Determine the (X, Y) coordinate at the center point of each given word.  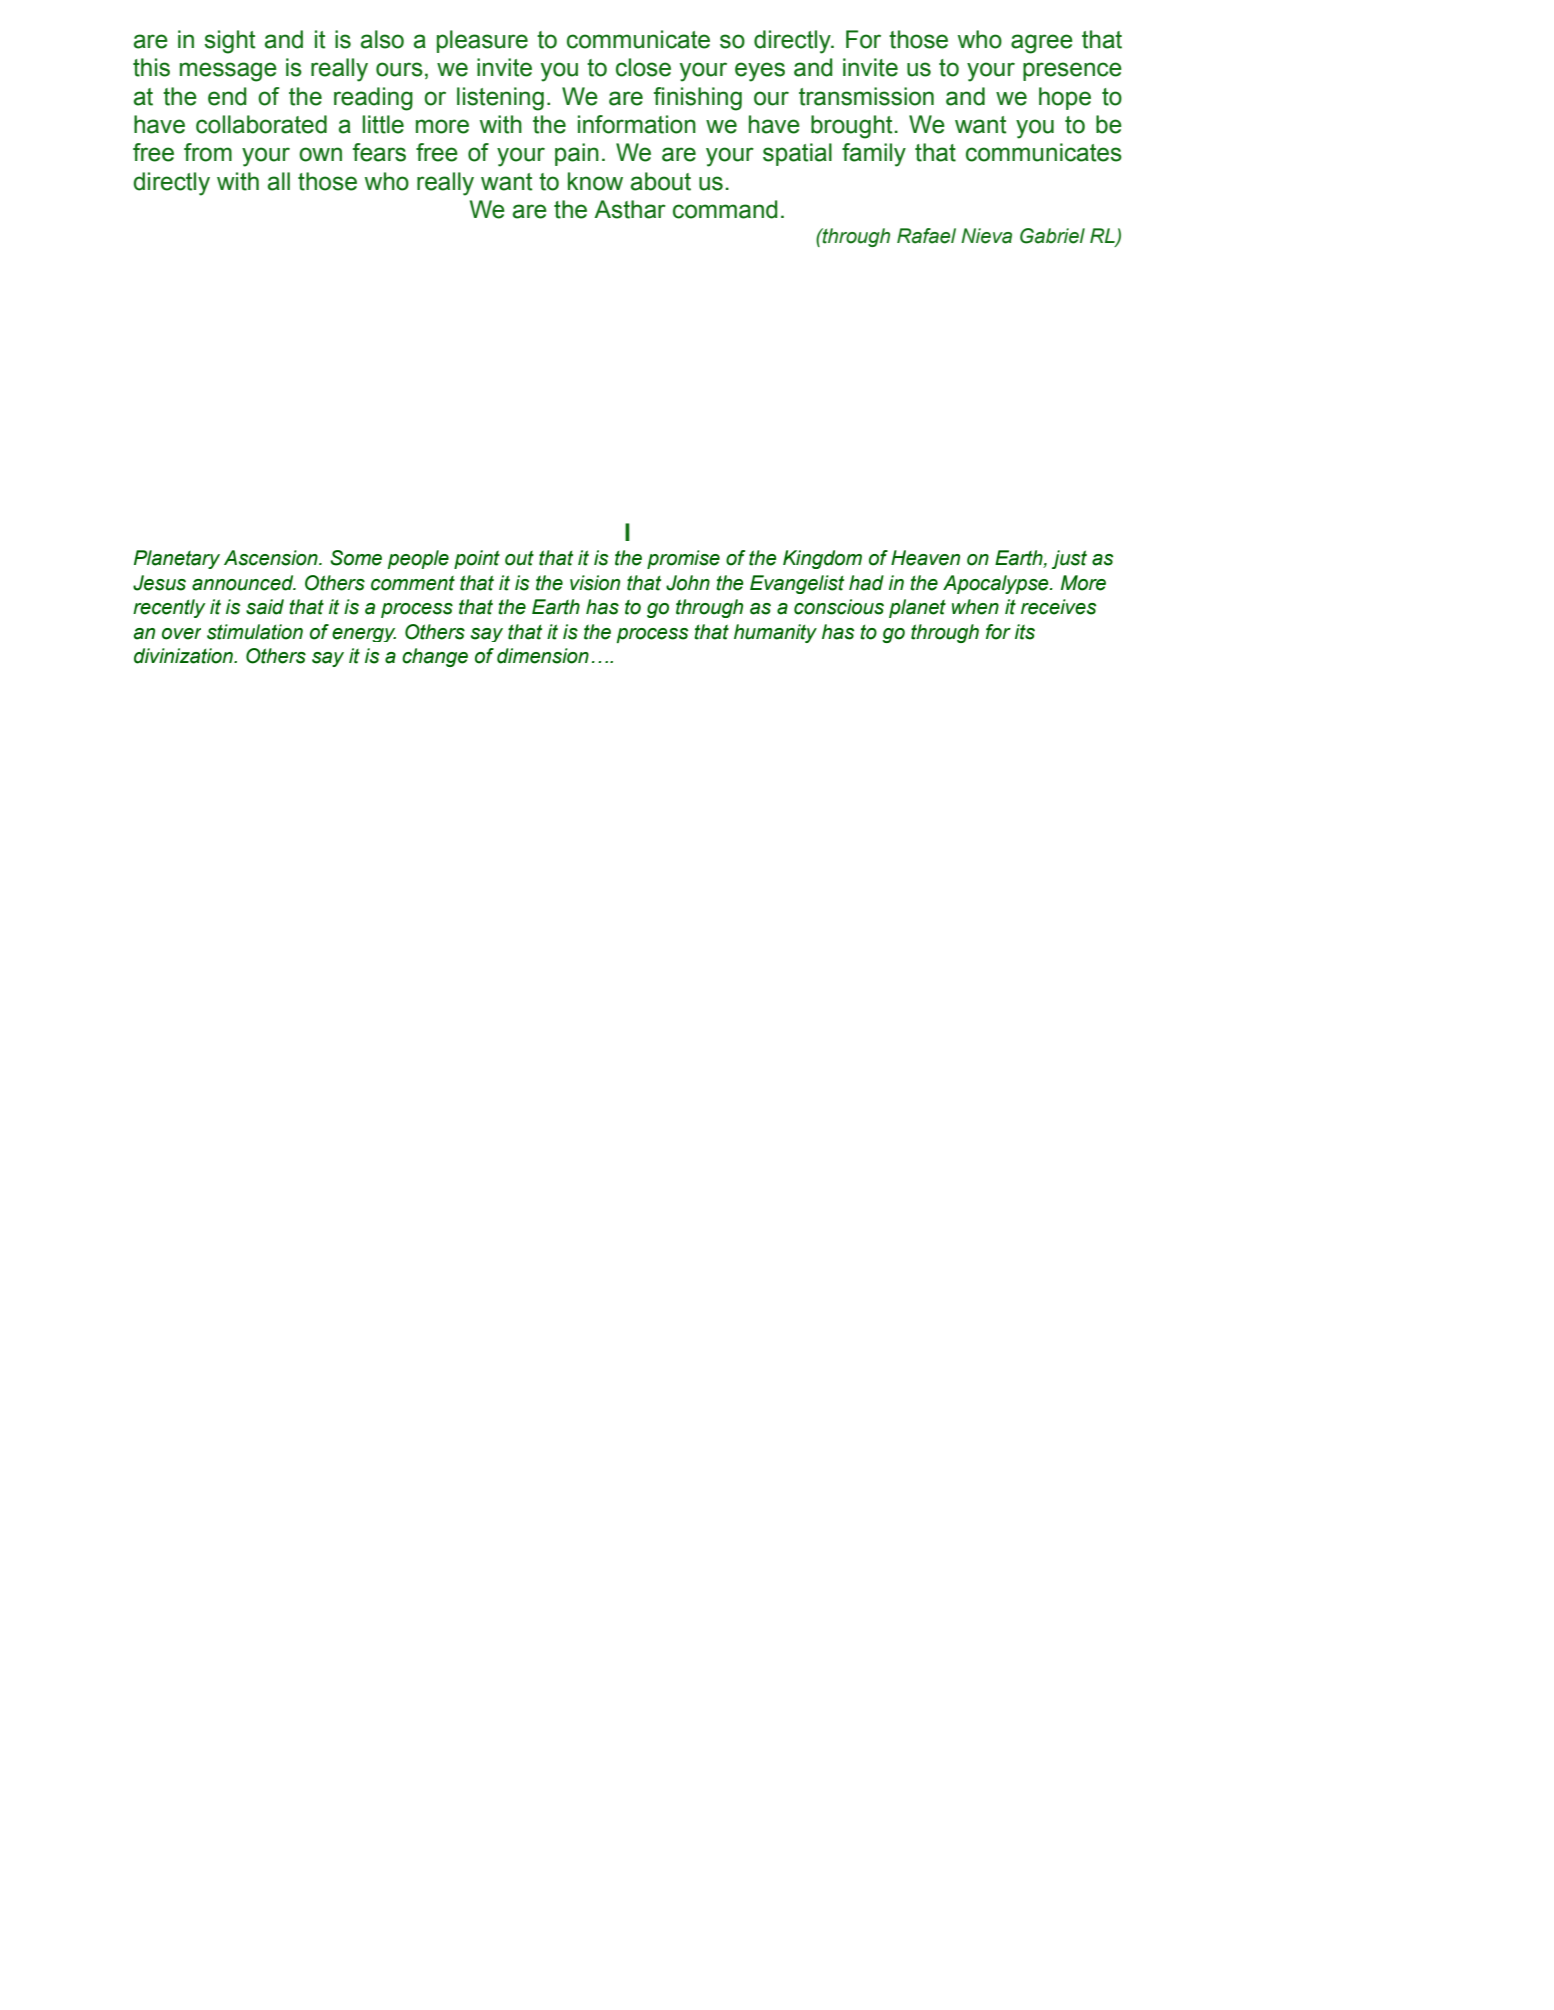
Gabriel (1052, 236)
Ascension (272, 558)
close (643, 67)
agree (1042, 44)
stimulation (255, 632)
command (725, 209)
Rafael (926, 236)
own (320, 154)
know (595, 181)
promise (683, 559)
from (208, 152)
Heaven (925, 558)
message (228, 72)
